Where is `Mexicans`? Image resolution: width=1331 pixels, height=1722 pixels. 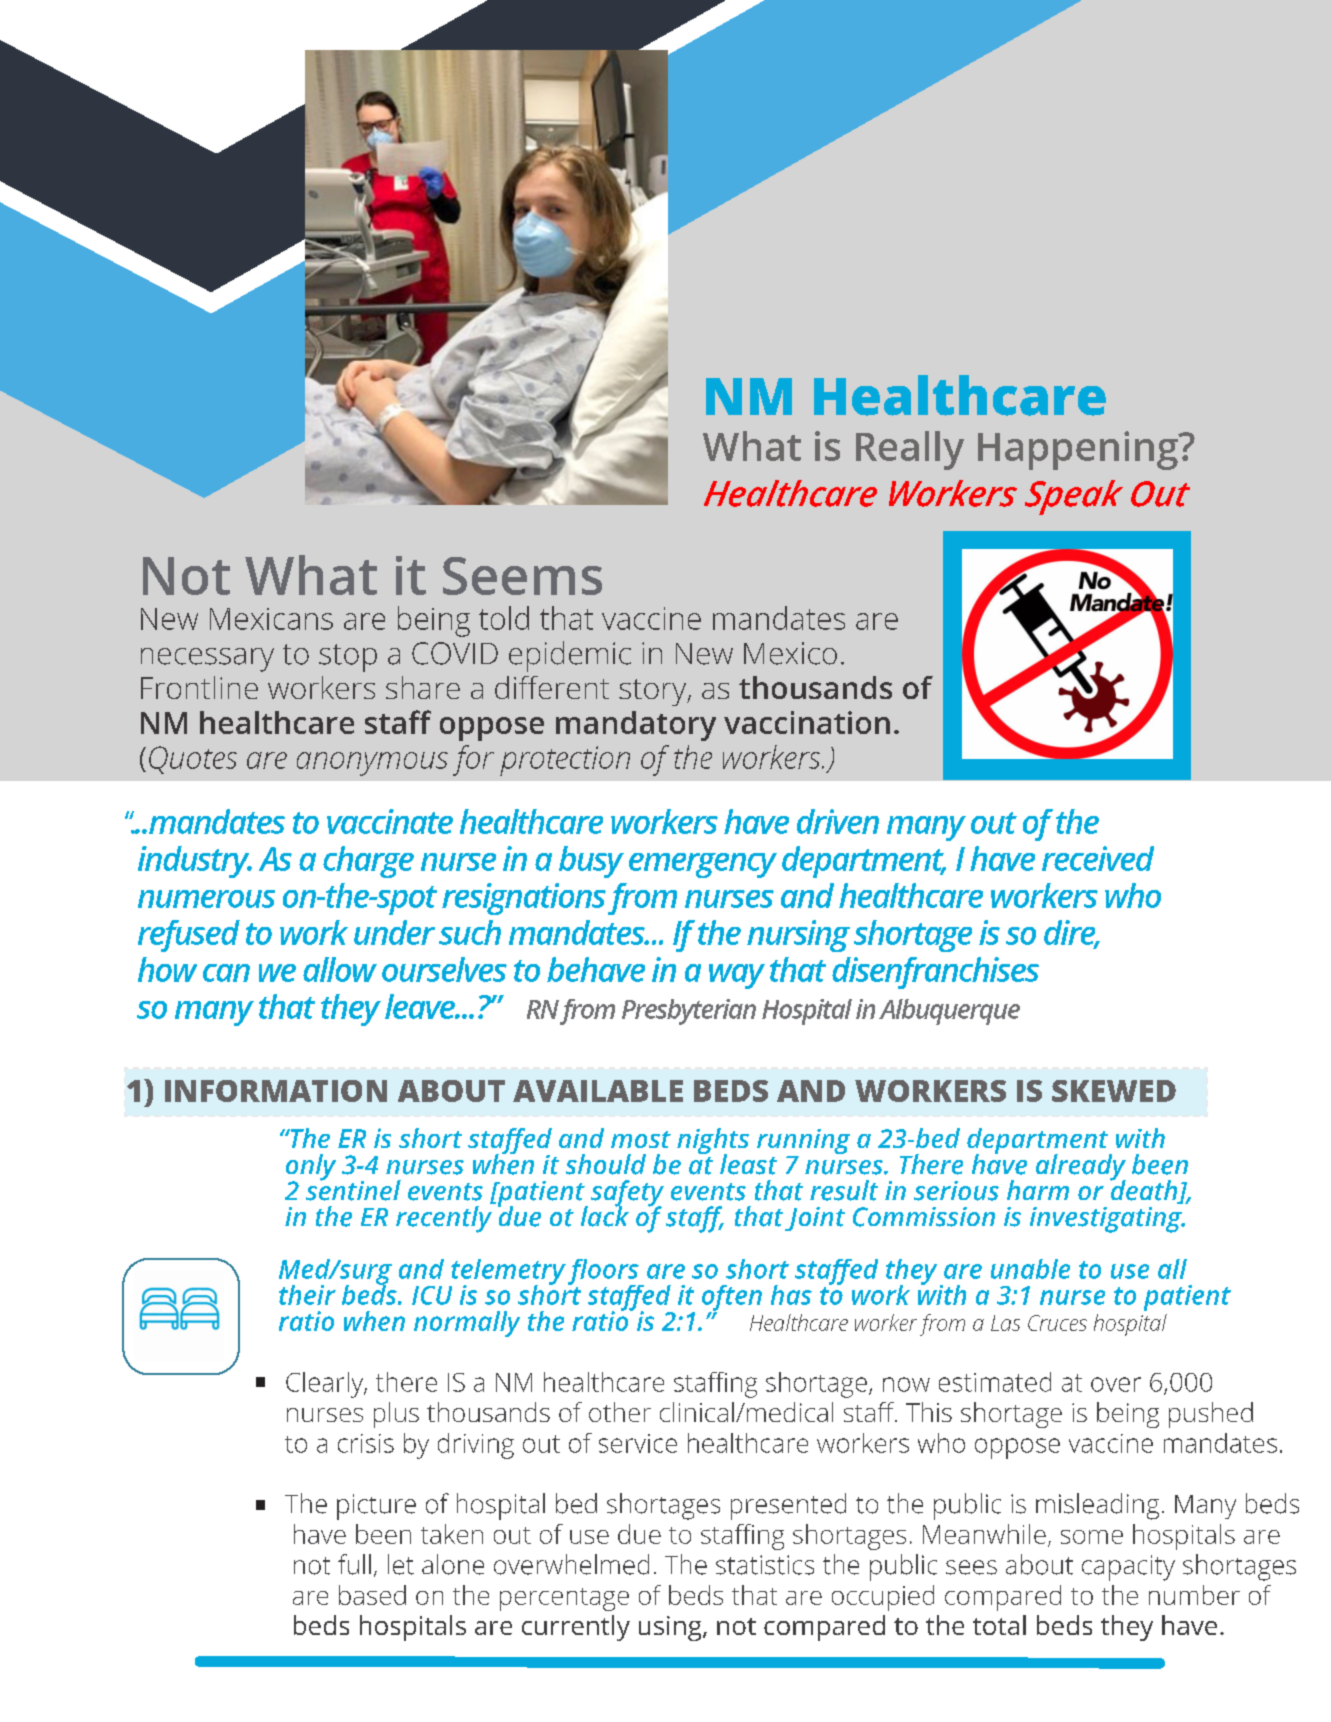
Mexicans is located at coordinates (271, 619).
